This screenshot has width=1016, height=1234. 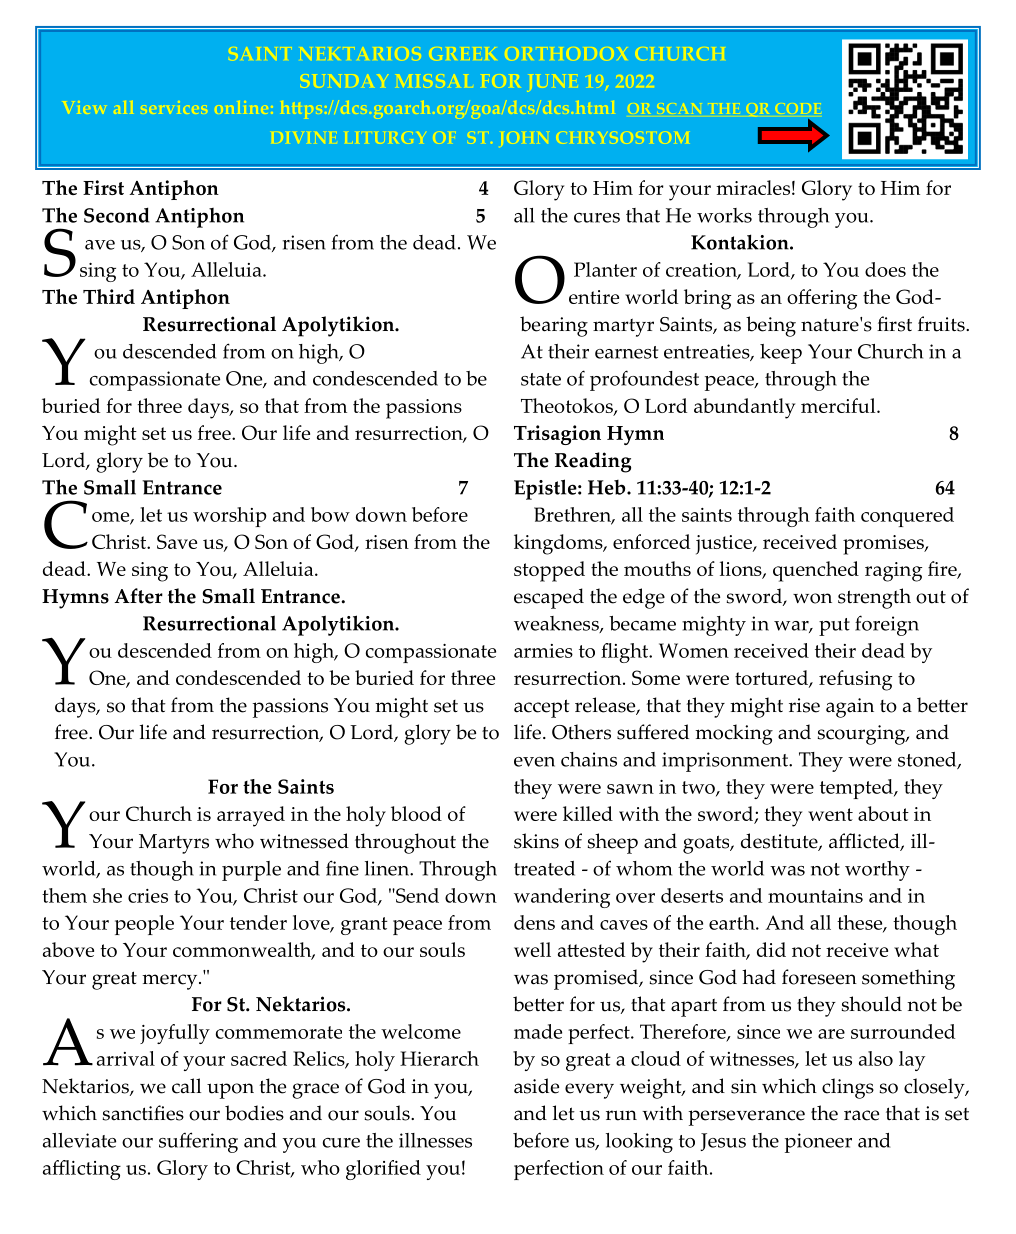 What do you see at coordinates (753, 187) in the screenshot?
I see `miracles` at bounding box center [753, 187].
